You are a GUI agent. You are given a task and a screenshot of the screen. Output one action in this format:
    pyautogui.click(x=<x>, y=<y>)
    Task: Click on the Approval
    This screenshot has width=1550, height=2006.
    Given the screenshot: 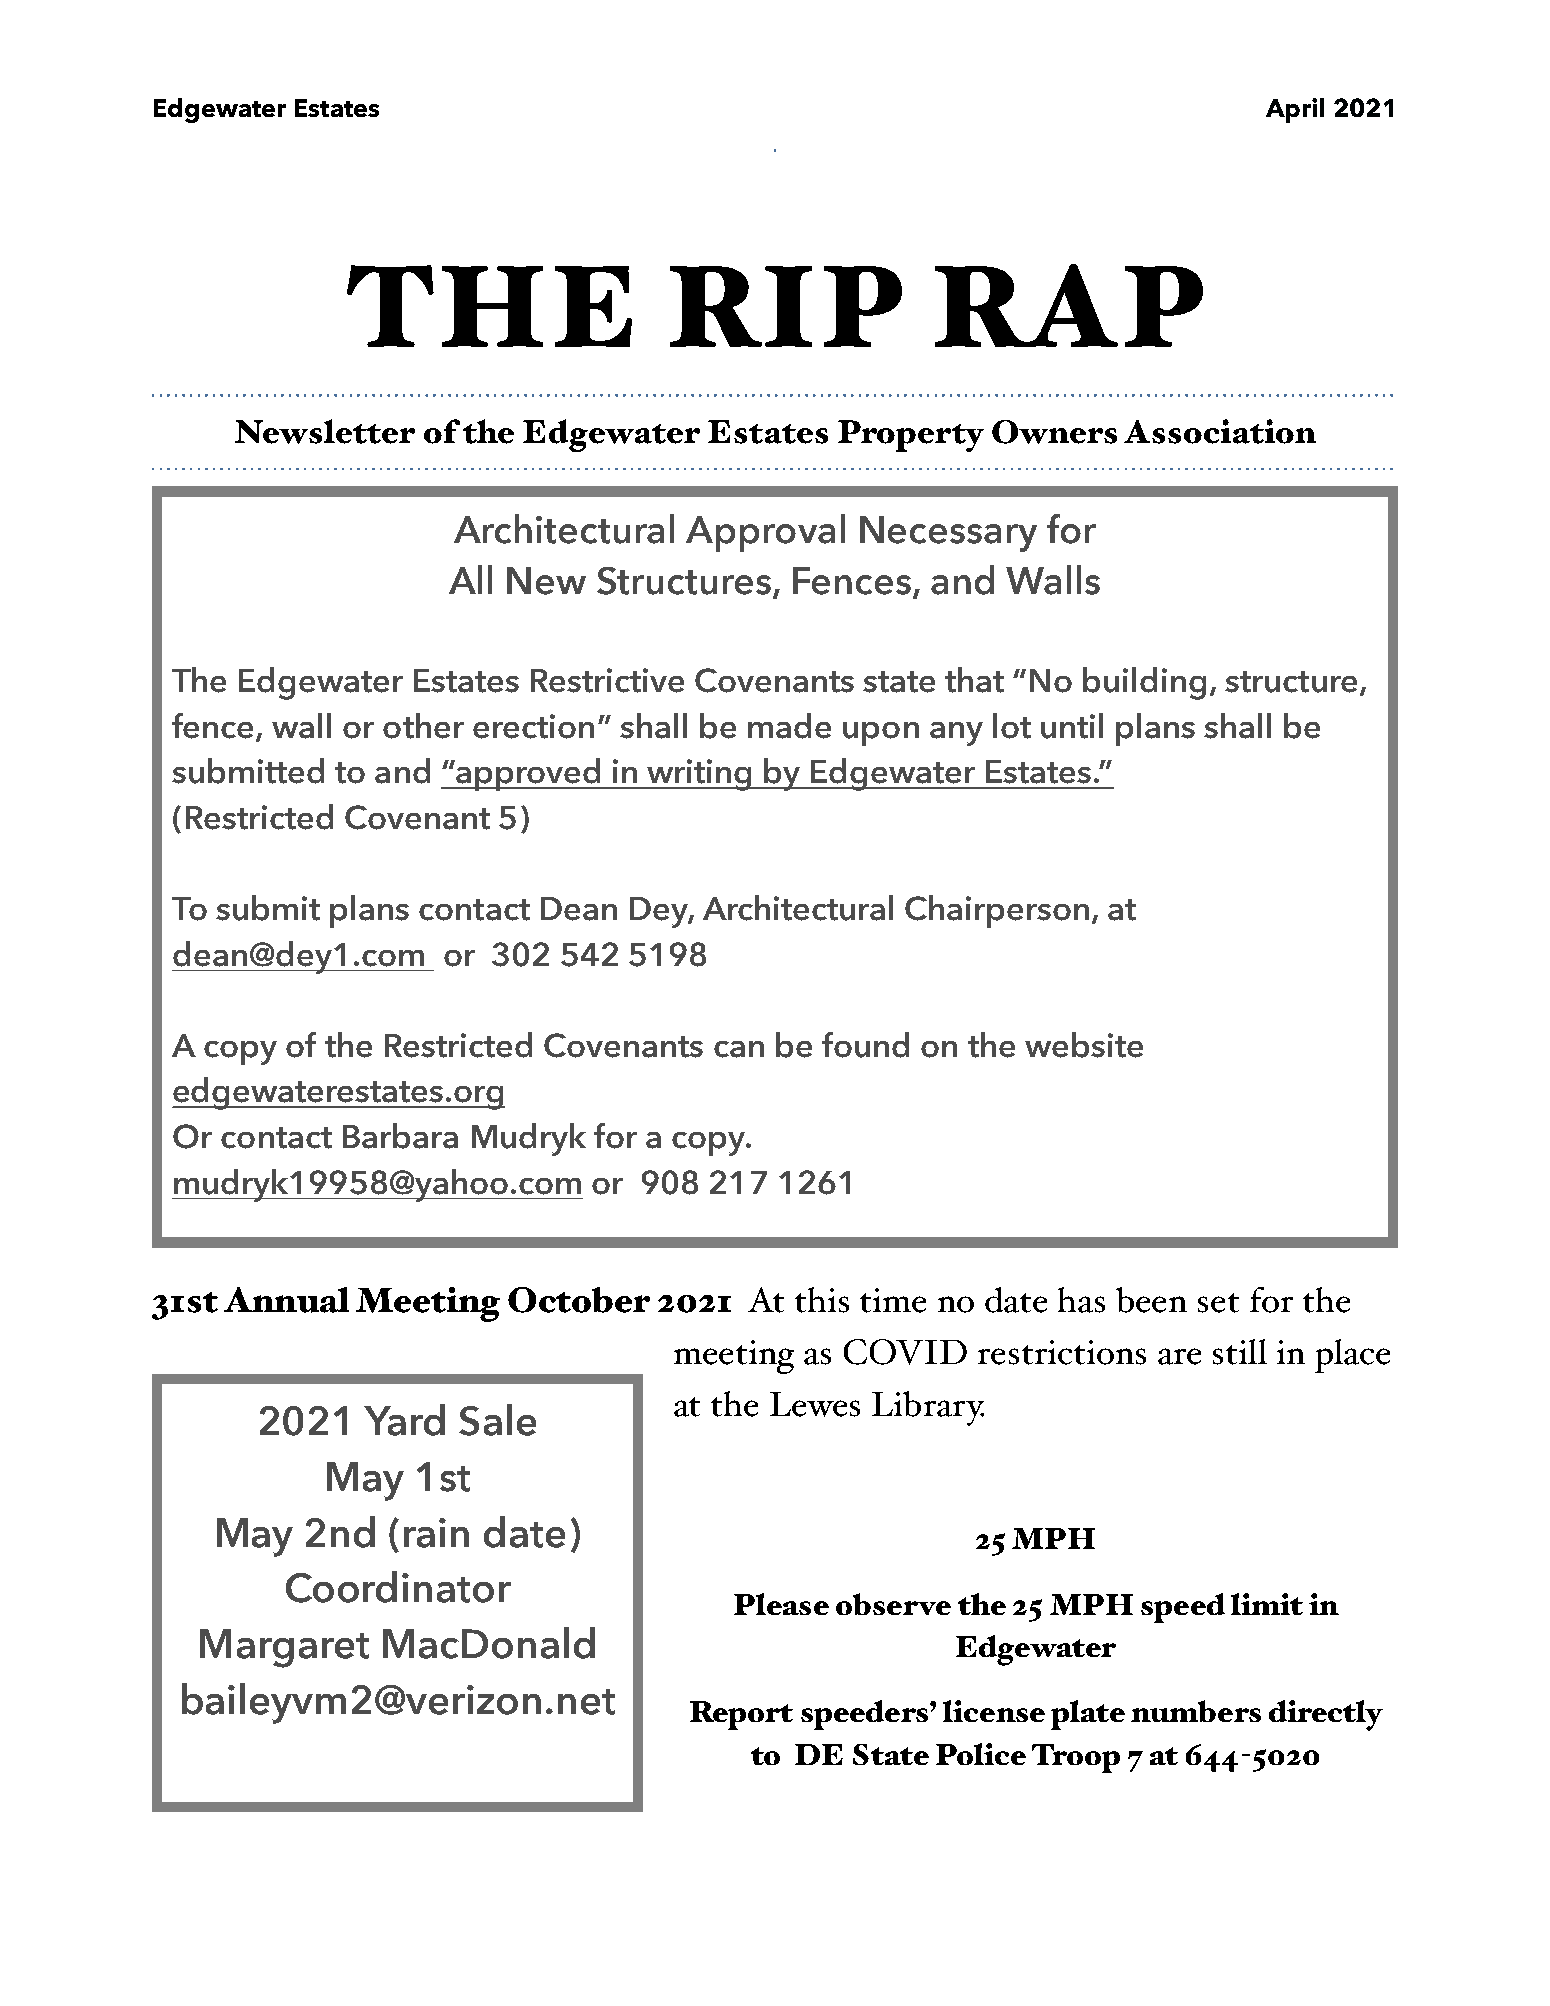 What is the action you would take?
    pyautogui.click(x=765, y=533)
